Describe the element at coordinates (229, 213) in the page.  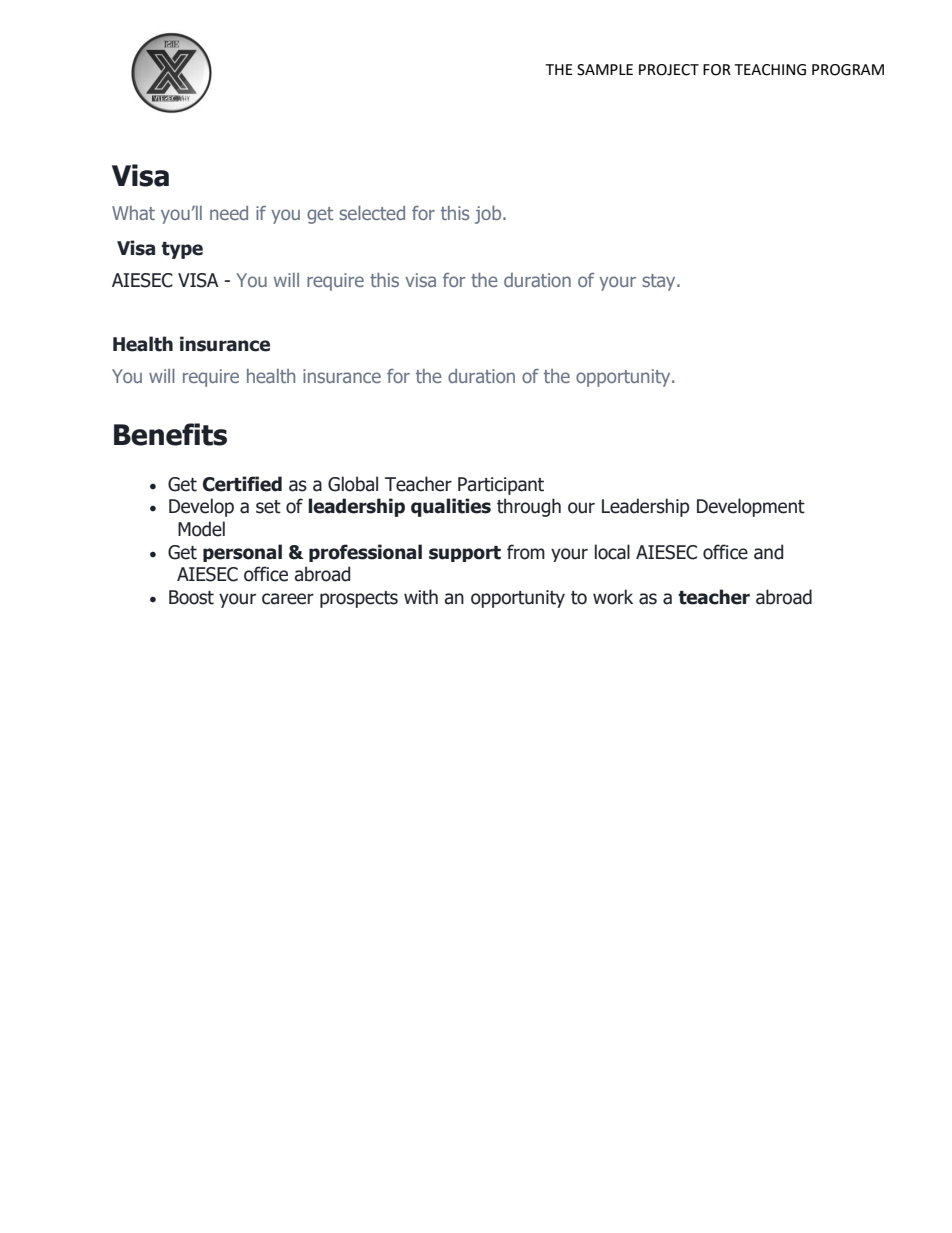
I see `need` at that location.
